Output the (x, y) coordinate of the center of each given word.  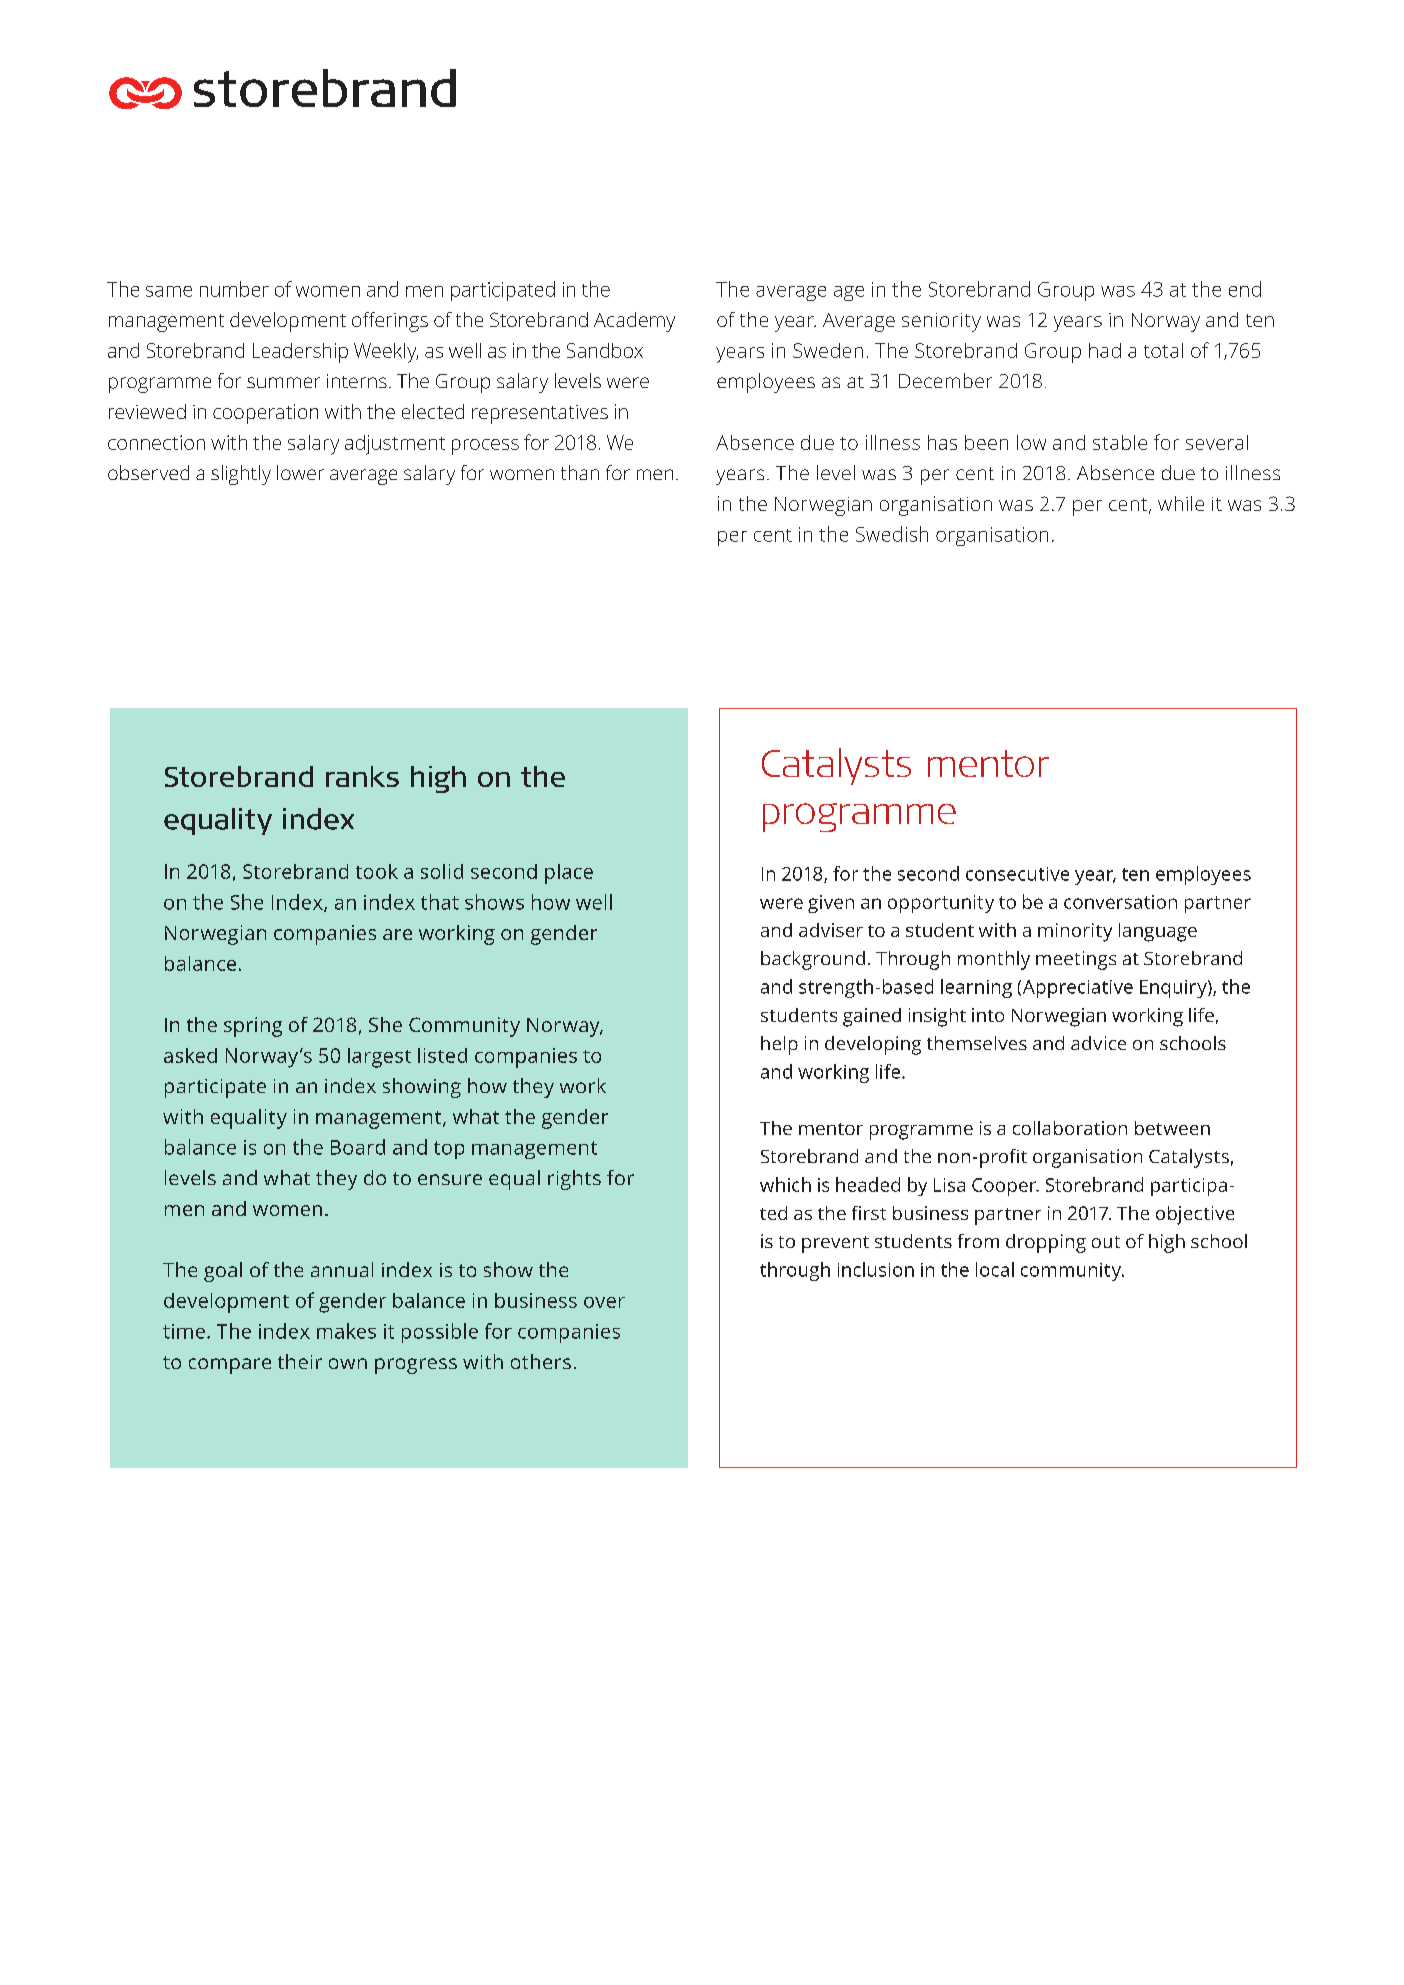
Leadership (300, 353)
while (1181, 503)
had (1105, 350)
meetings (1076, 960)
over (604, 1302)
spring (253, 1027)
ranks (362, 776)
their (300, 1361)
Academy (634, 322)
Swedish (892, 534)
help (779, 1045)
